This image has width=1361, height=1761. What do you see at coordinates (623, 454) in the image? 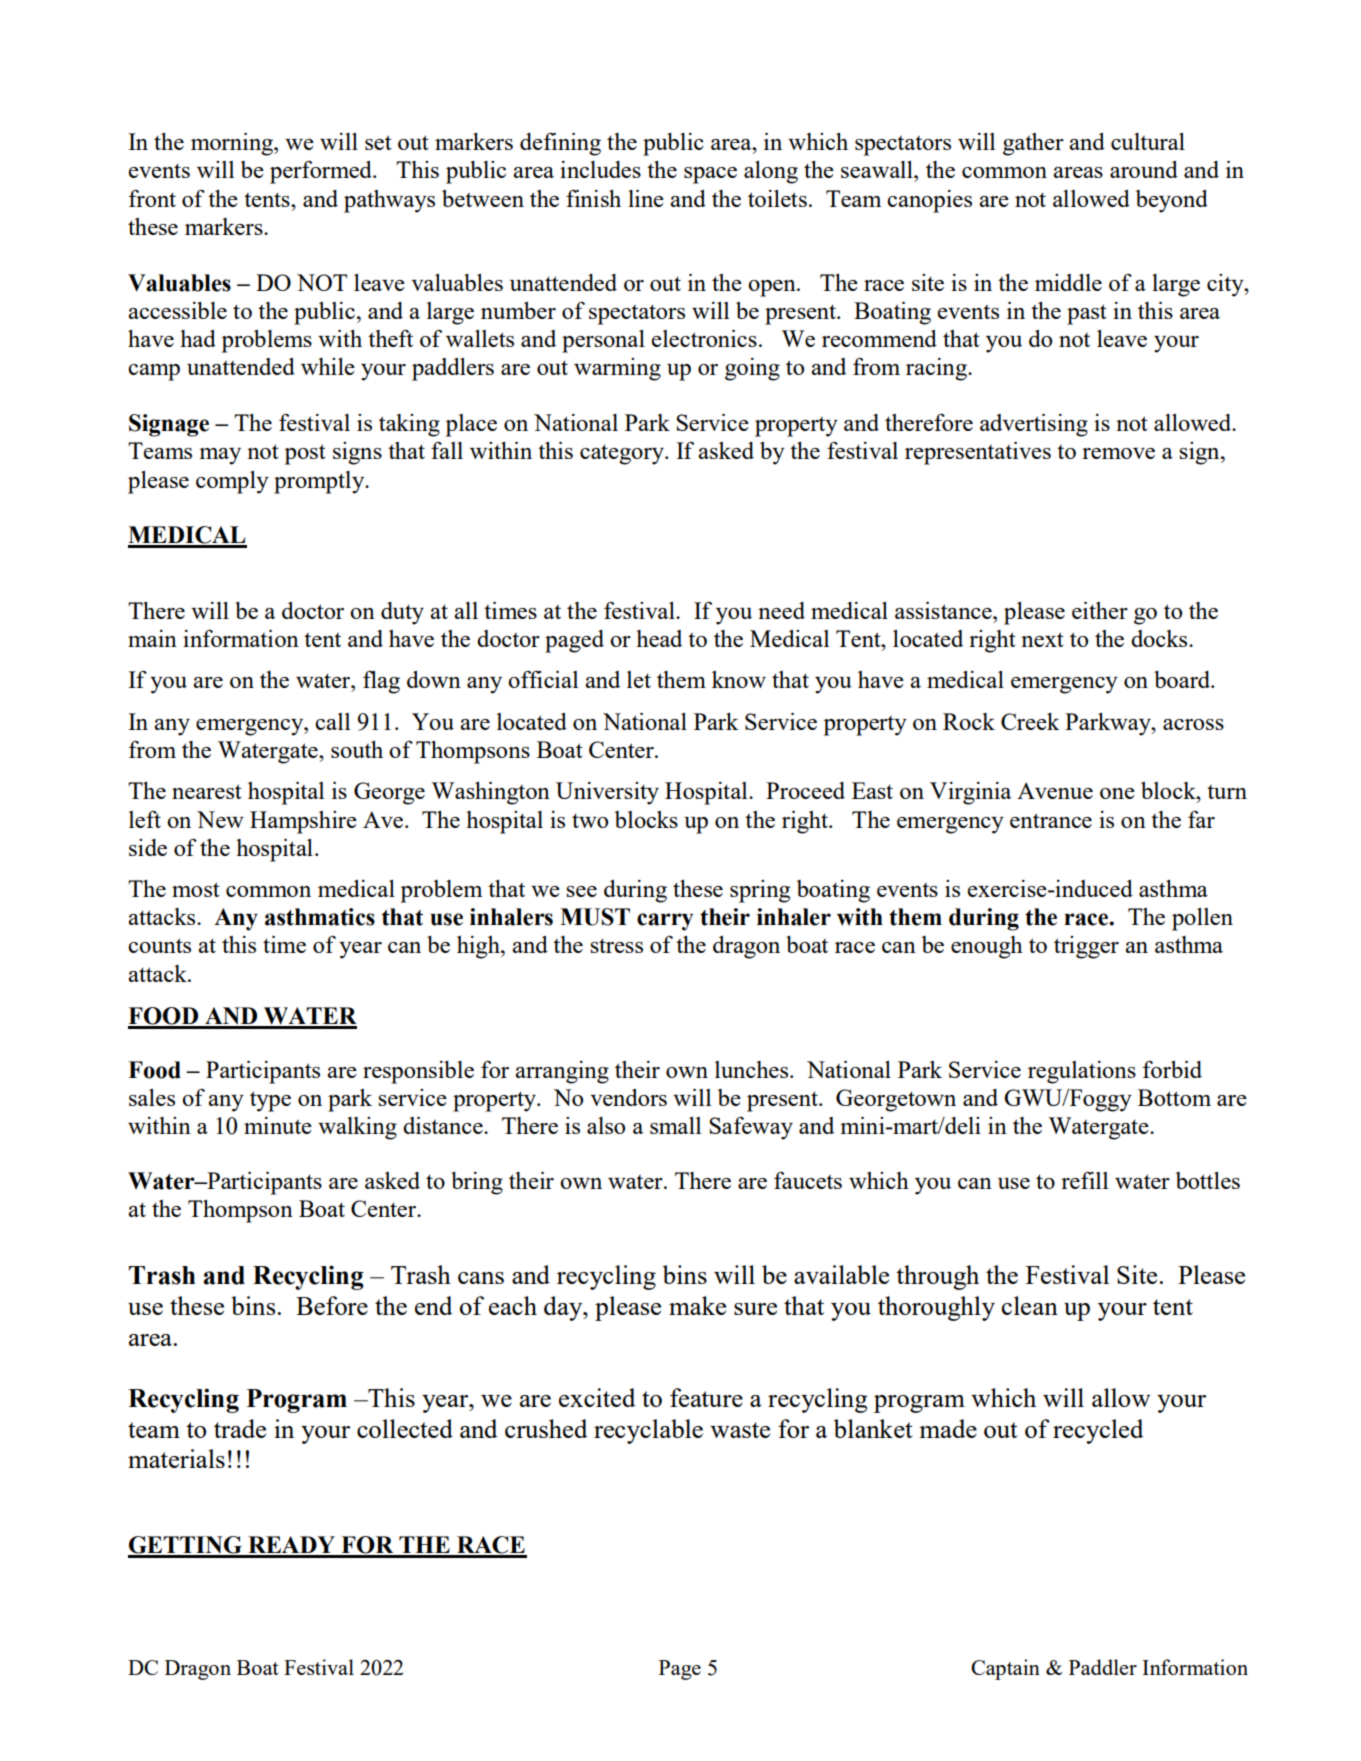
I see `category` at bounding box center [623, 454].
